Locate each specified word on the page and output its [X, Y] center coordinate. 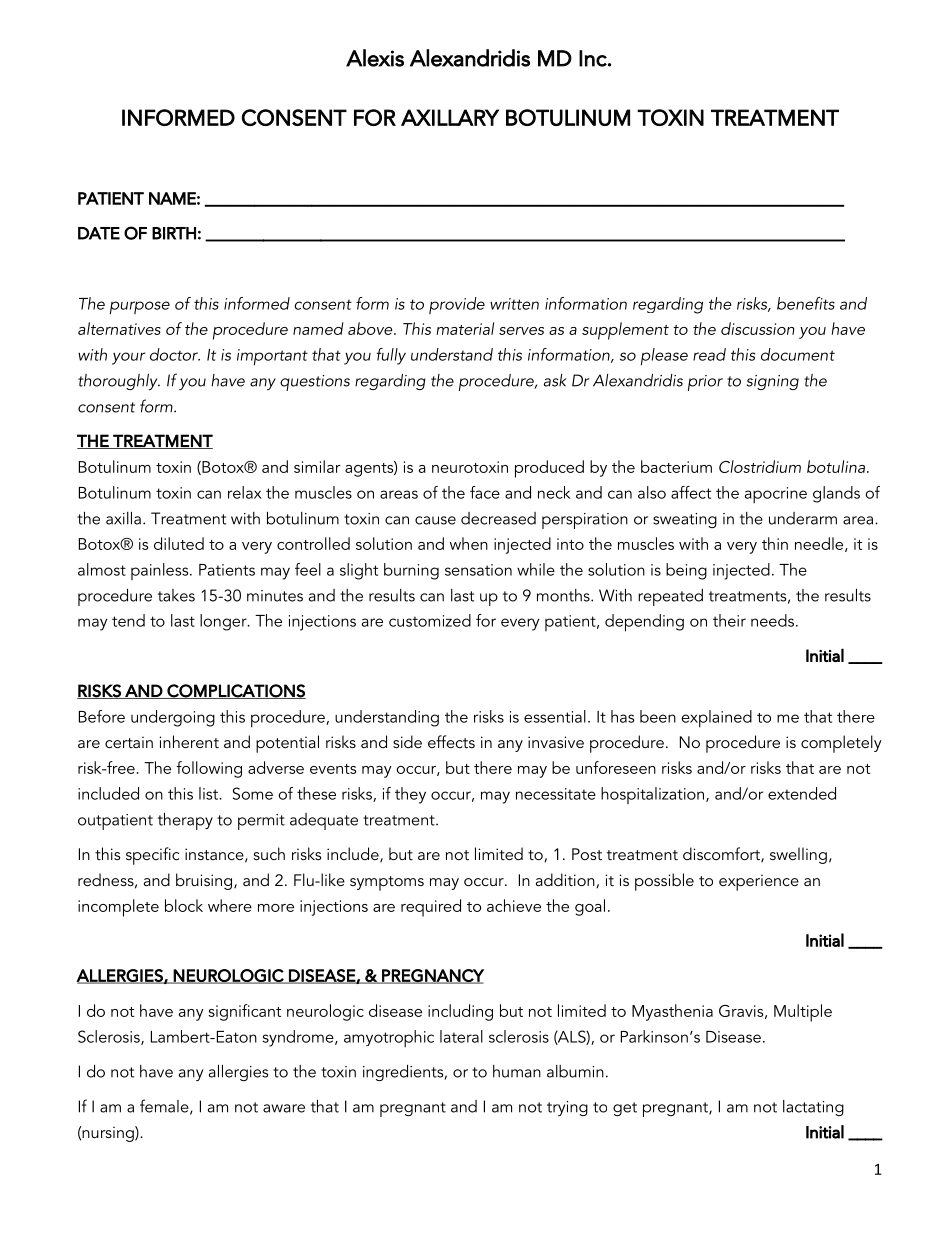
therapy [185, 821]
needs [772, 620]
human [517, 1071]
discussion [758, 328]
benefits [806, 303]
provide [457, 305]
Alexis [375, 58]
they [410, 795]
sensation [478, 570]
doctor [175, 354]
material [465, 328]
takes [176, 595]
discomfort [722, 855]
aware [284, 1108]
